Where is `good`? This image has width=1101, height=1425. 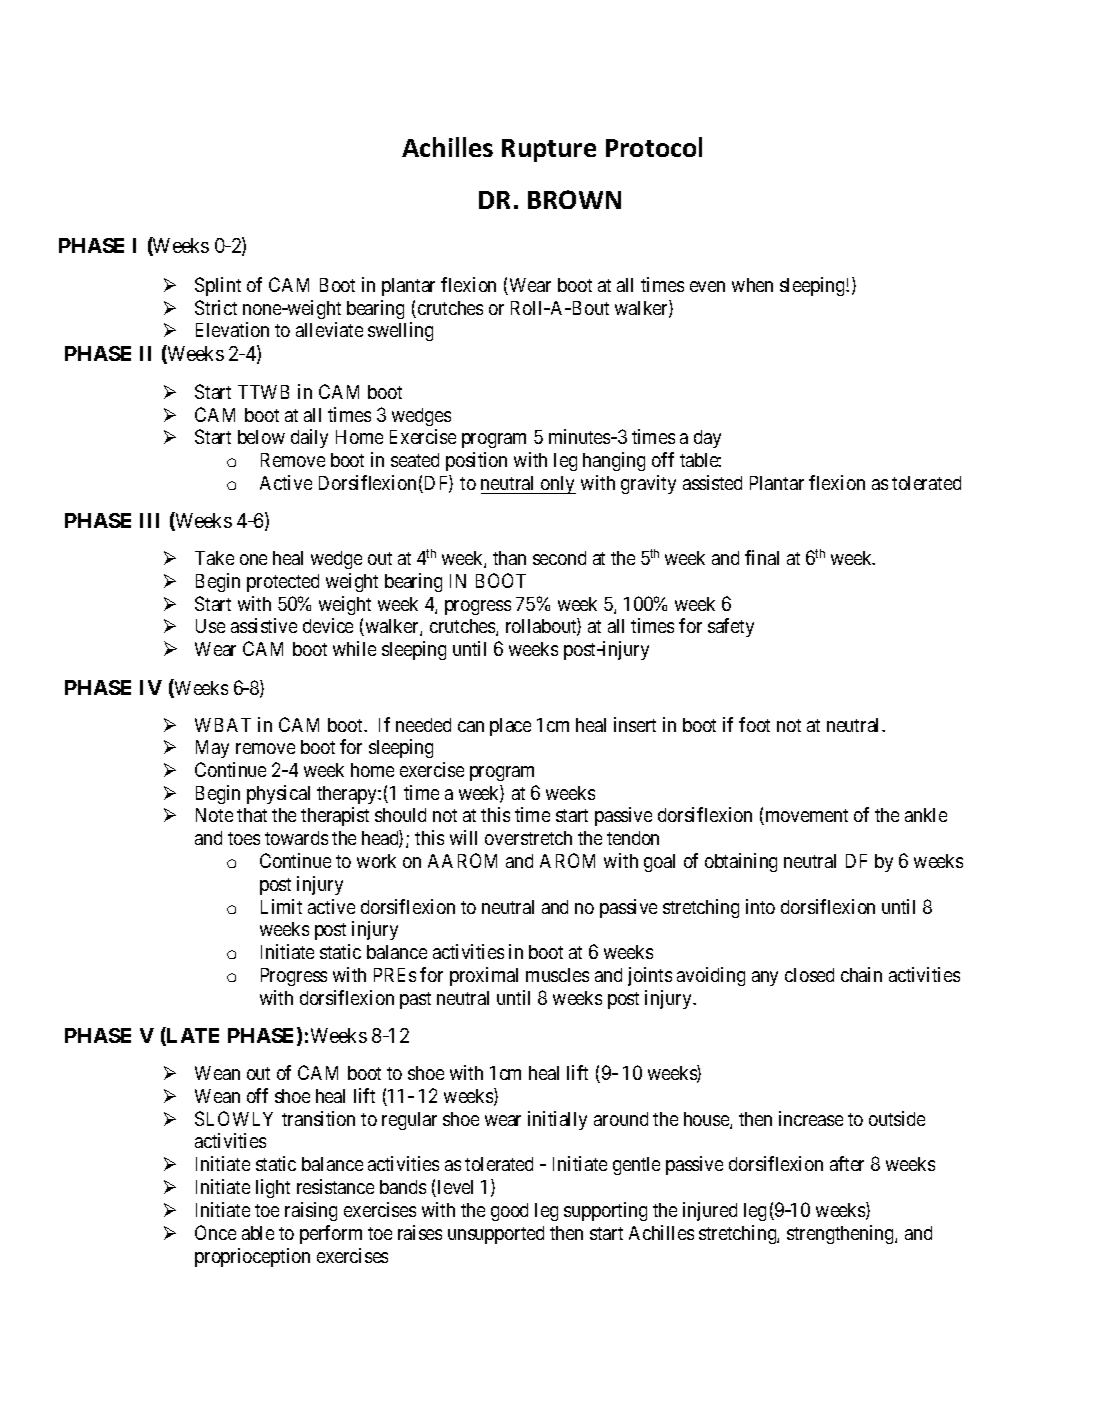
good is located at coordinates (509, 1212).
